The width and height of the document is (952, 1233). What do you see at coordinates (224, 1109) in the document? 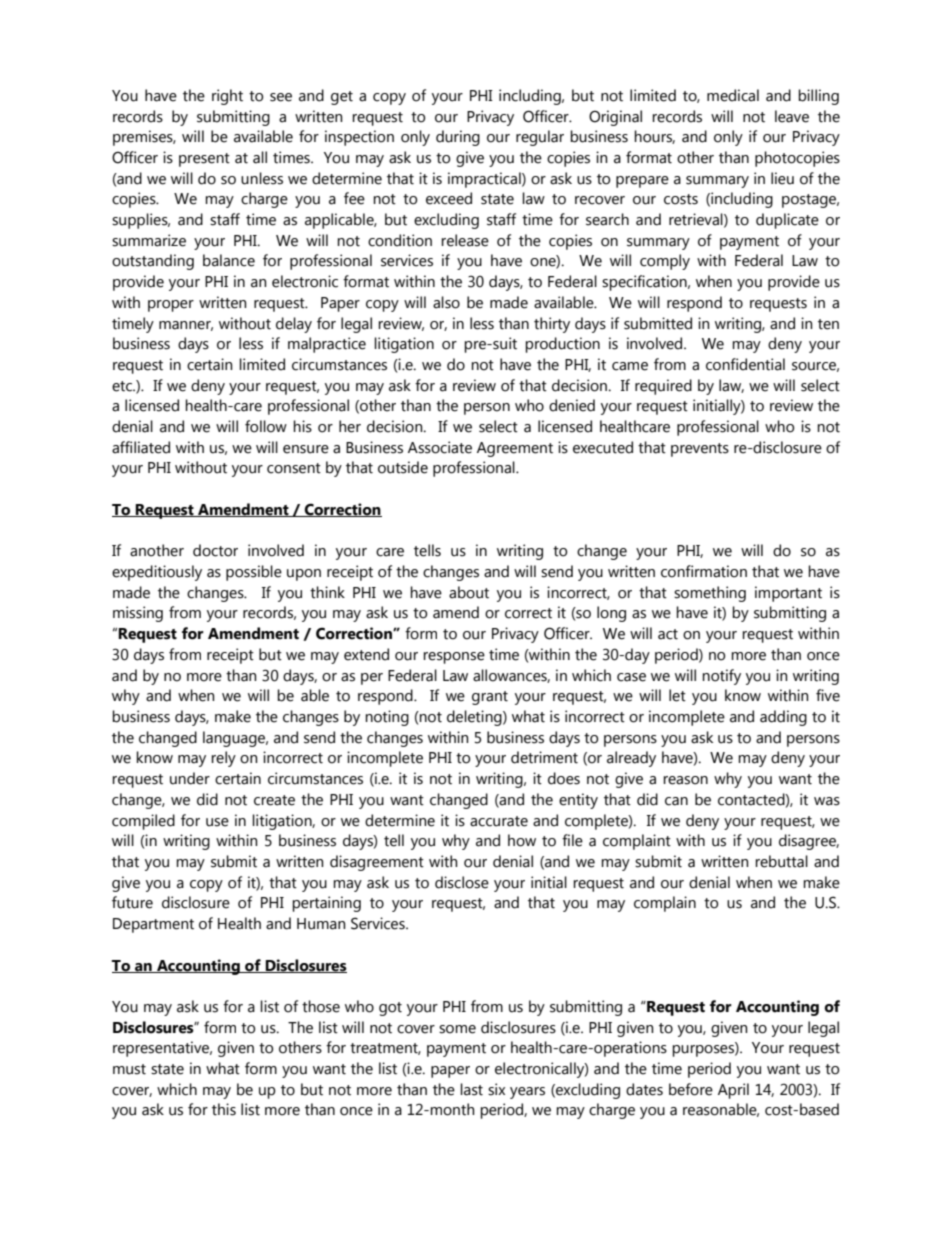
I see `this` at bounding box center [224, 1109].
